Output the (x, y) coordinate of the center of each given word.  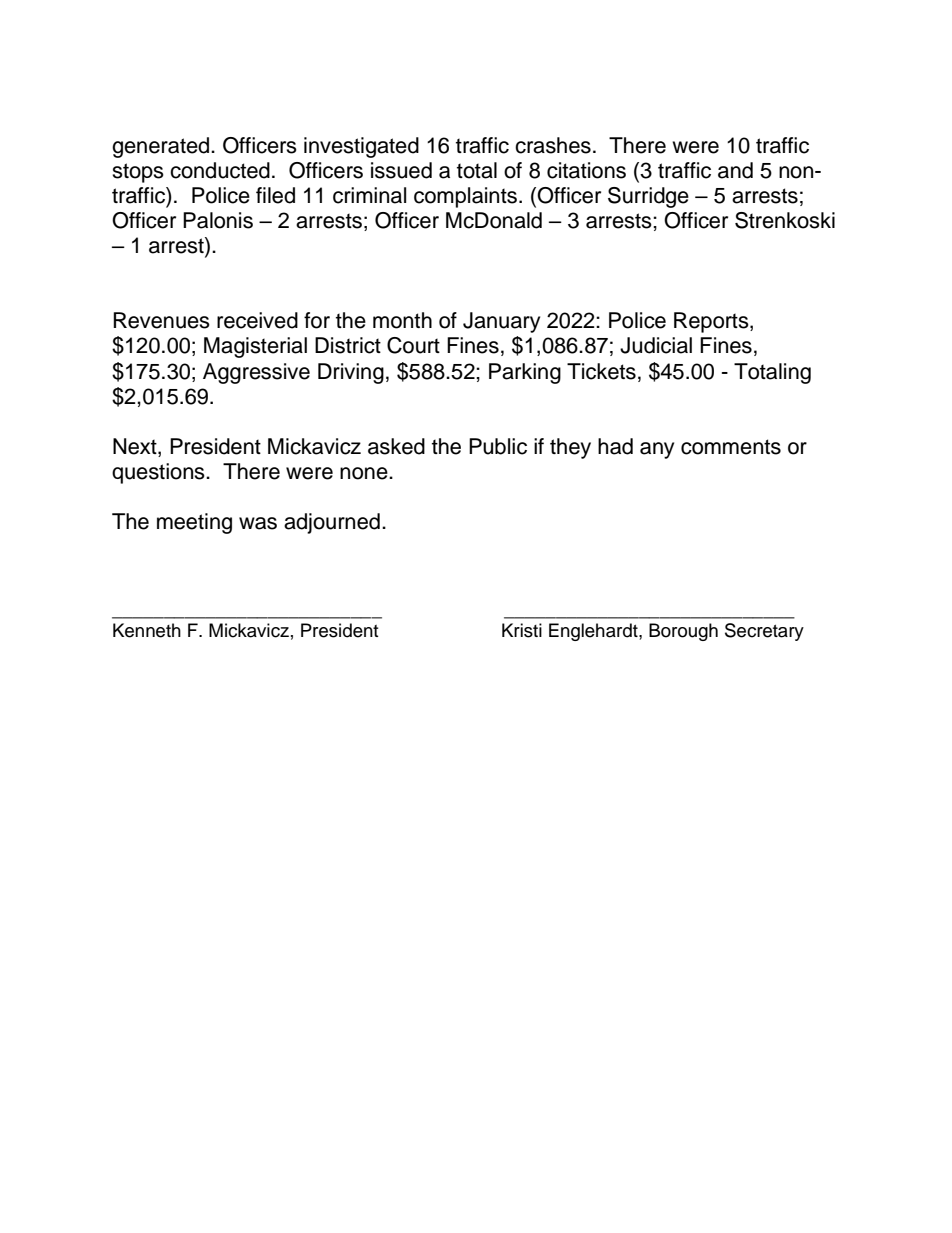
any (657, 450)
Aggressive (256, 373)
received (257, 320)
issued (401, 170)
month (402, 320)
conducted (220, 170)
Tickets (601, 371)
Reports (712, 322)
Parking (525, 373)
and (735, 170)
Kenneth (147, 630)
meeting (194, 523)
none (365, 473)
